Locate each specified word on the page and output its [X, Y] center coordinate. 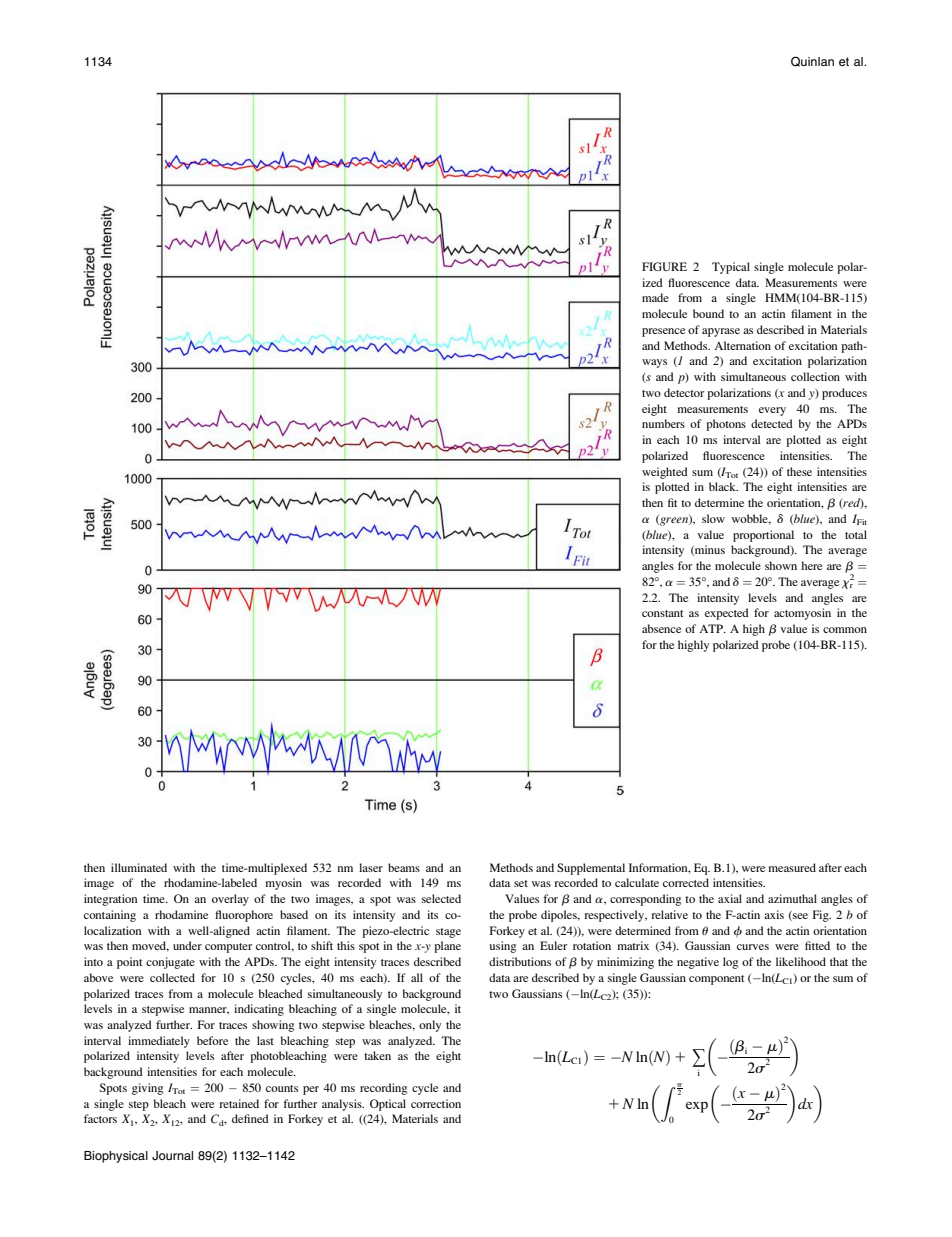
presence [663, 332]
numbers [663, 423]
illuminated [139, 867]
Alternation [742, 345]
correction [436, 1103]
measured [792, 867]
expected [727, 614]
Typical [731, 268]
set [521, 883]
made [655, 297]
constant [662, 613]
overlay [230, 900]
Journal [172, 1156]
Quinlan [812, 61]
